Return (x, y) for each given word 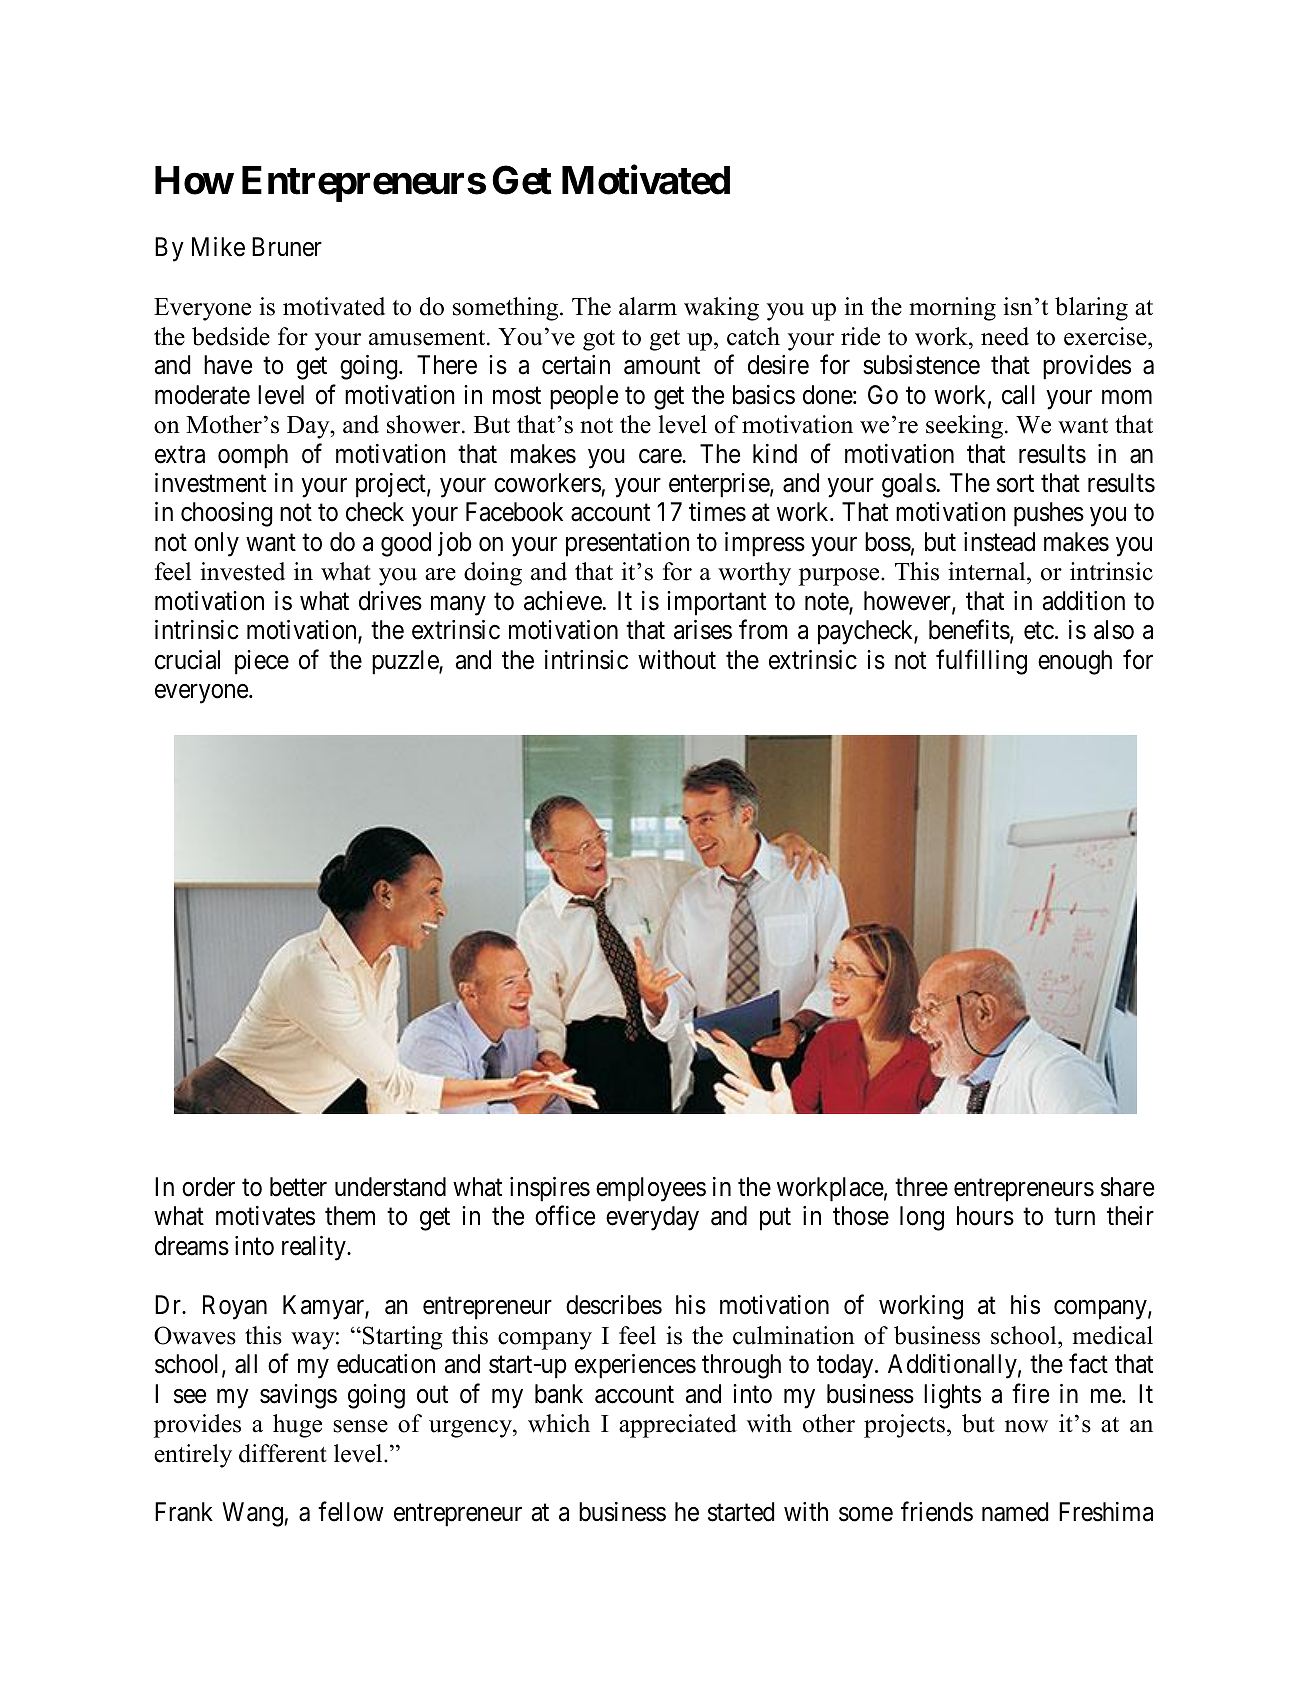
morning (952, 309)
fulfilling (981, 662)
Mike (218, 247)
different (283, 1453)
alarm (648, 306)
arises (703, 630)
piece (262, 662)
